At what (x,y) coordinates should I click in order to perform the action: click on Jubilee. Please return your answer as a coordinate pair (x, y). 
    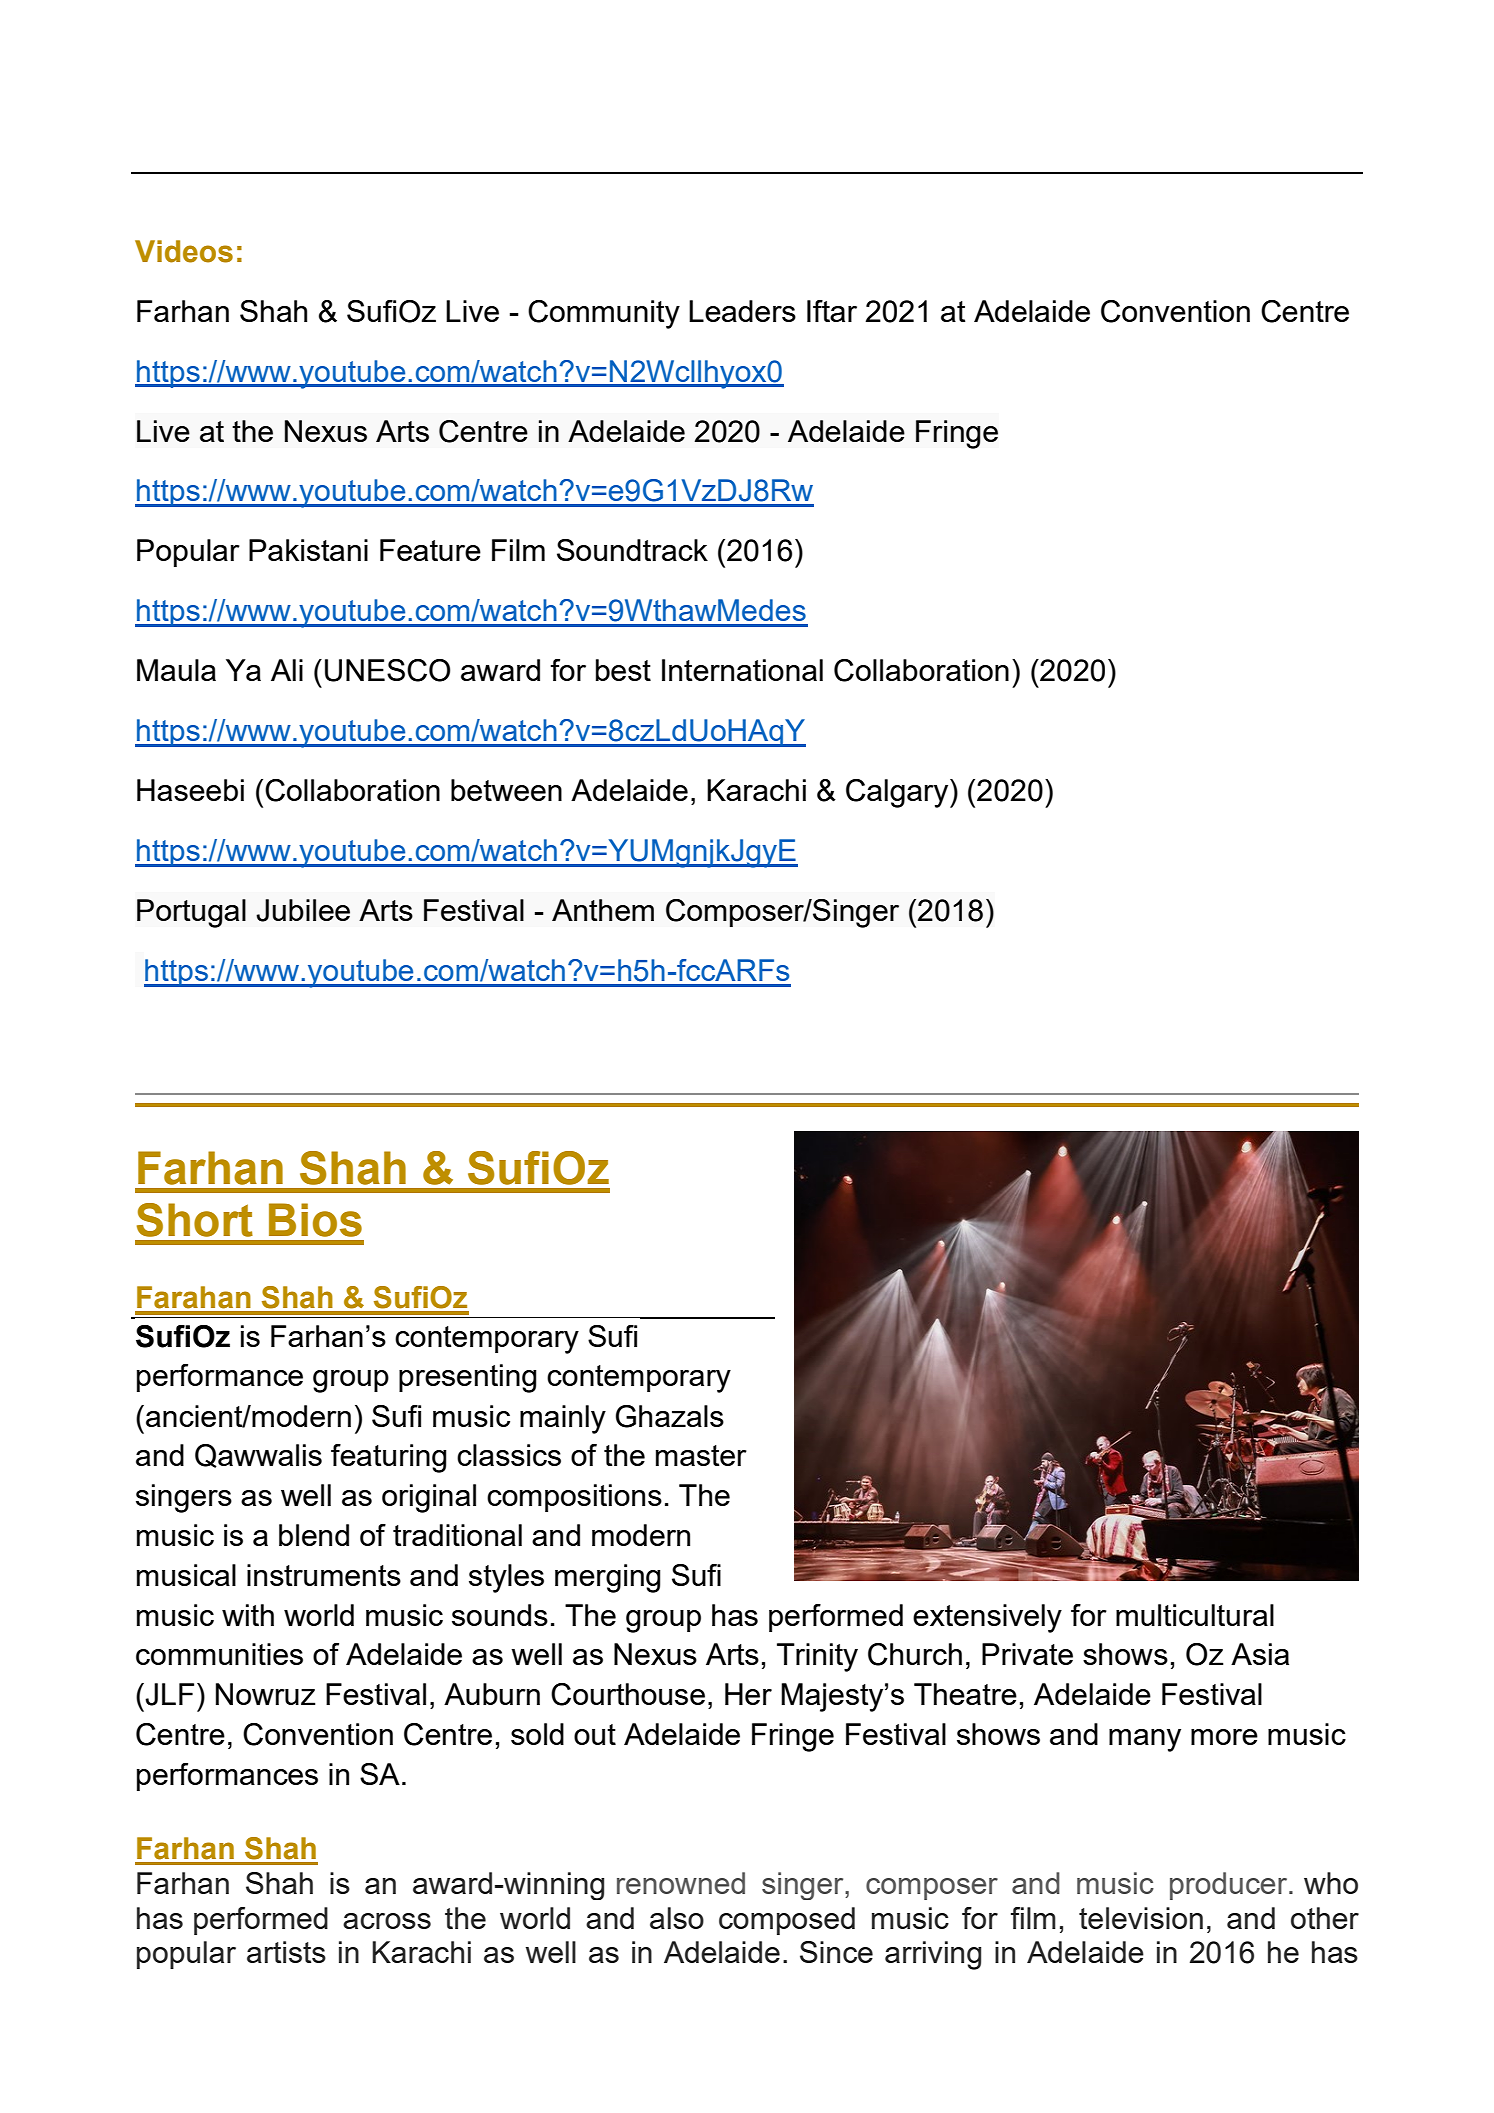
    Looking at the image, I should click on (303, 910).
